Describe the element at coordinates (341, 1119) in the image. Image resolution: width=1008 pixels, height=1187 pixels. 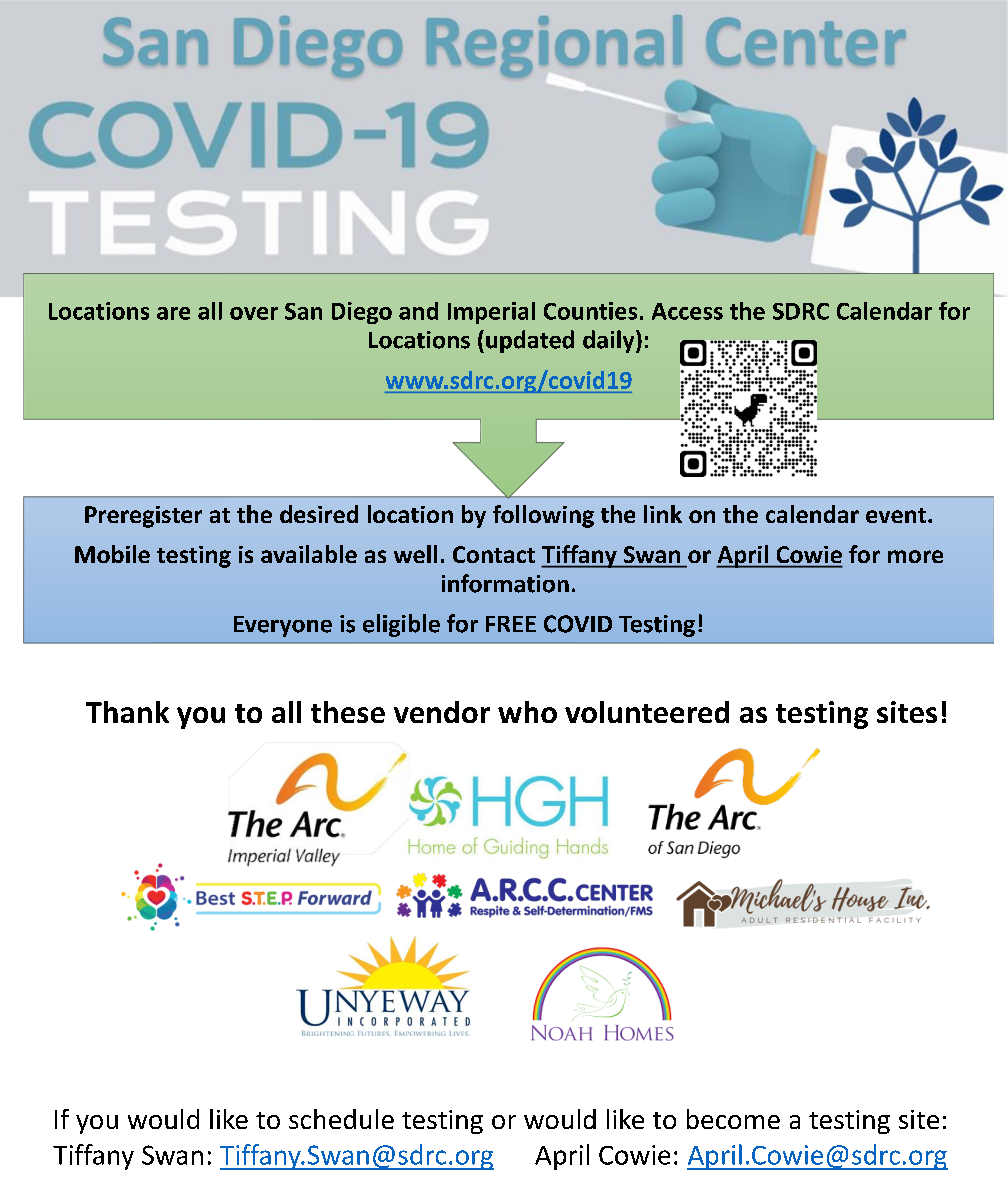
I see `schedule` at that location.
